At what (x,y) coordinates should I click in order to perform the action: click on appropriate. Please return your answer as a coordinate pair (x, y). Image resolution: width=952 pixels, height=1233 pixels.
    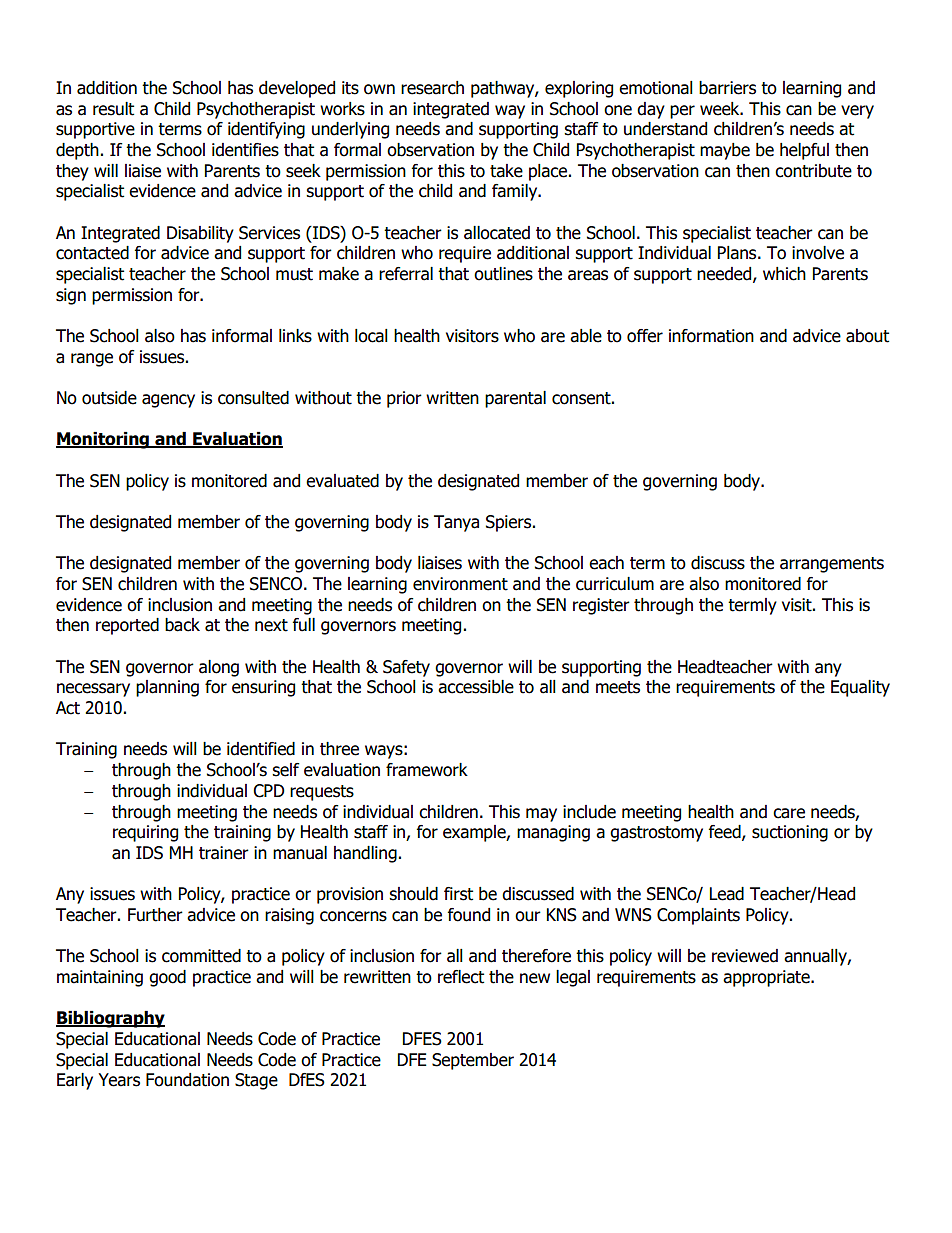
    Looking at the image, I should click on (767, 978).
